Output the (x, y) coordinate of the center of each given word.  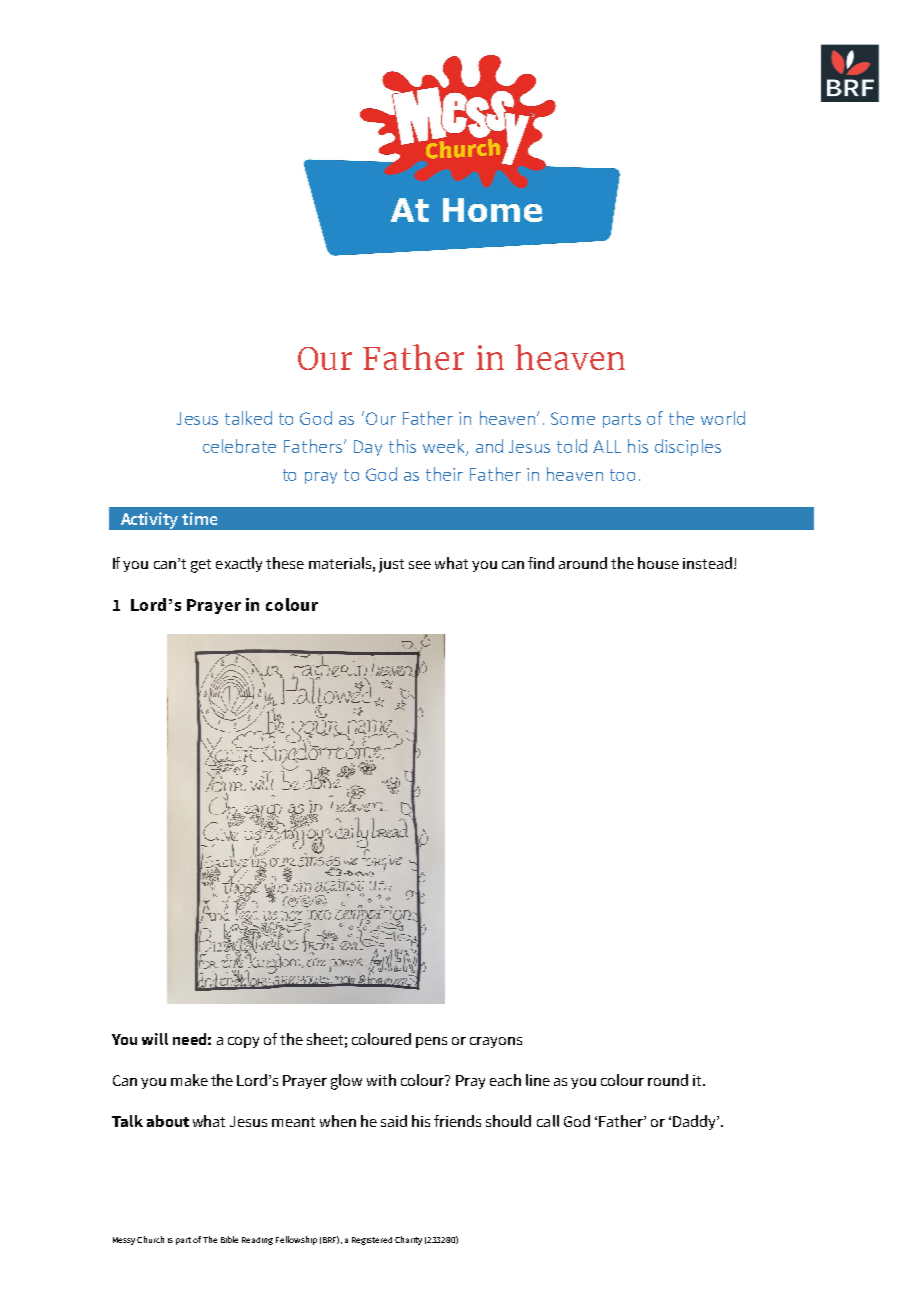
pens (431, 1042)
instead (709, 563)
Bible (229, 1239)
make (189, 1080)
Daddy (696, 1122)
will (155, 1039)
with (381, 1080)
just (391, 565)
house (658, 563)
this (402, 446)
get (201, 566)
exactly (239, 564)
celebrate (239, 446)
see (420, 565)
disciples (688, 447)
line (538, 1080)
